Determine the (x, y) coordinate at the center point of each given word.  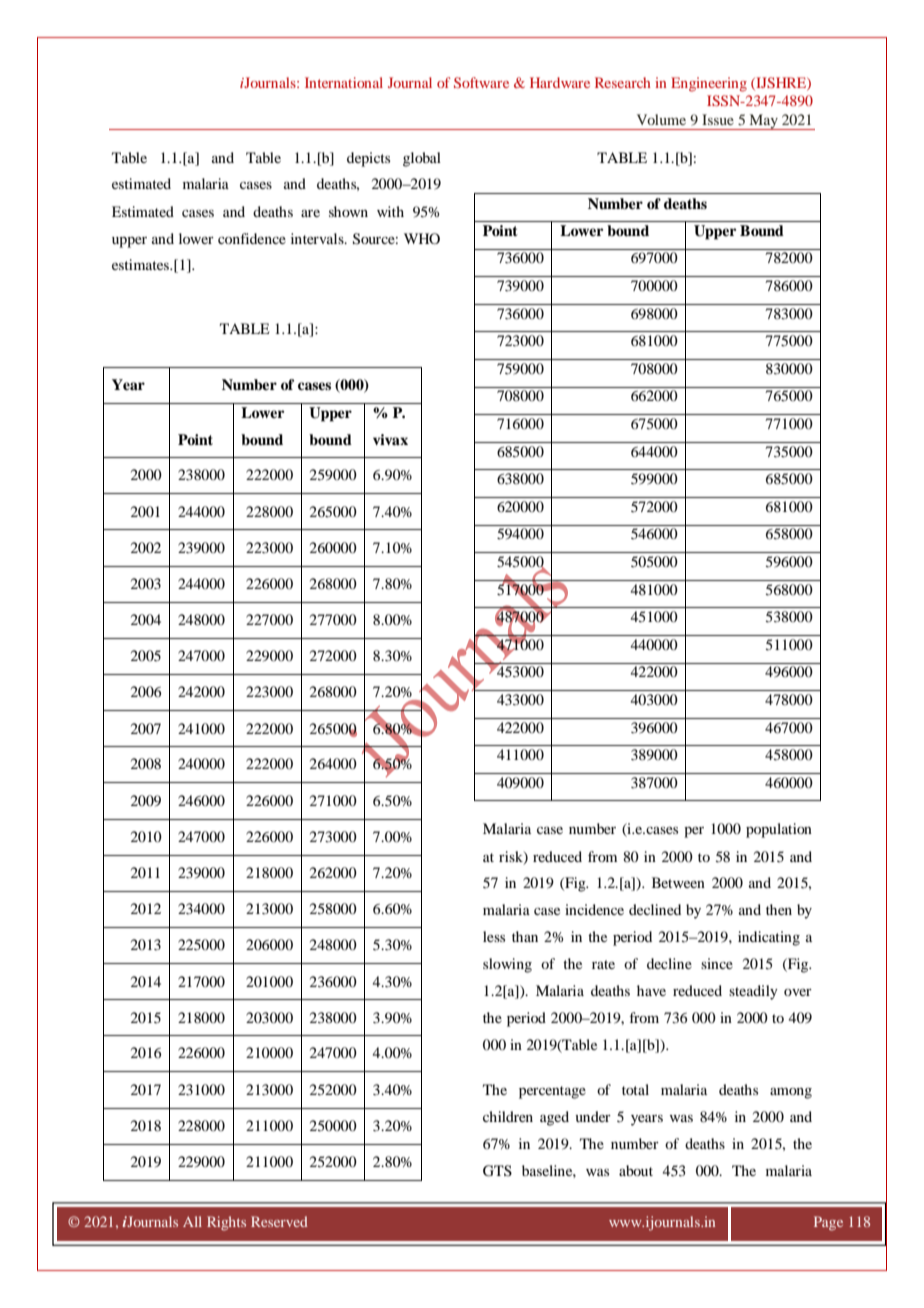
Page (828, 1223)
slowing (507, 965)
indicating (769, 938)
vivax (390, 439)
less (494, 936)
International (344, 82)
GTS (497, 1171)
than (525, 936)
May (763, 122)
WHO (422, 238)
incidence (594, 909)
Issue (718, 119)
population (779, 830)
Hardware (560, 82)
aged (554, 1118)
